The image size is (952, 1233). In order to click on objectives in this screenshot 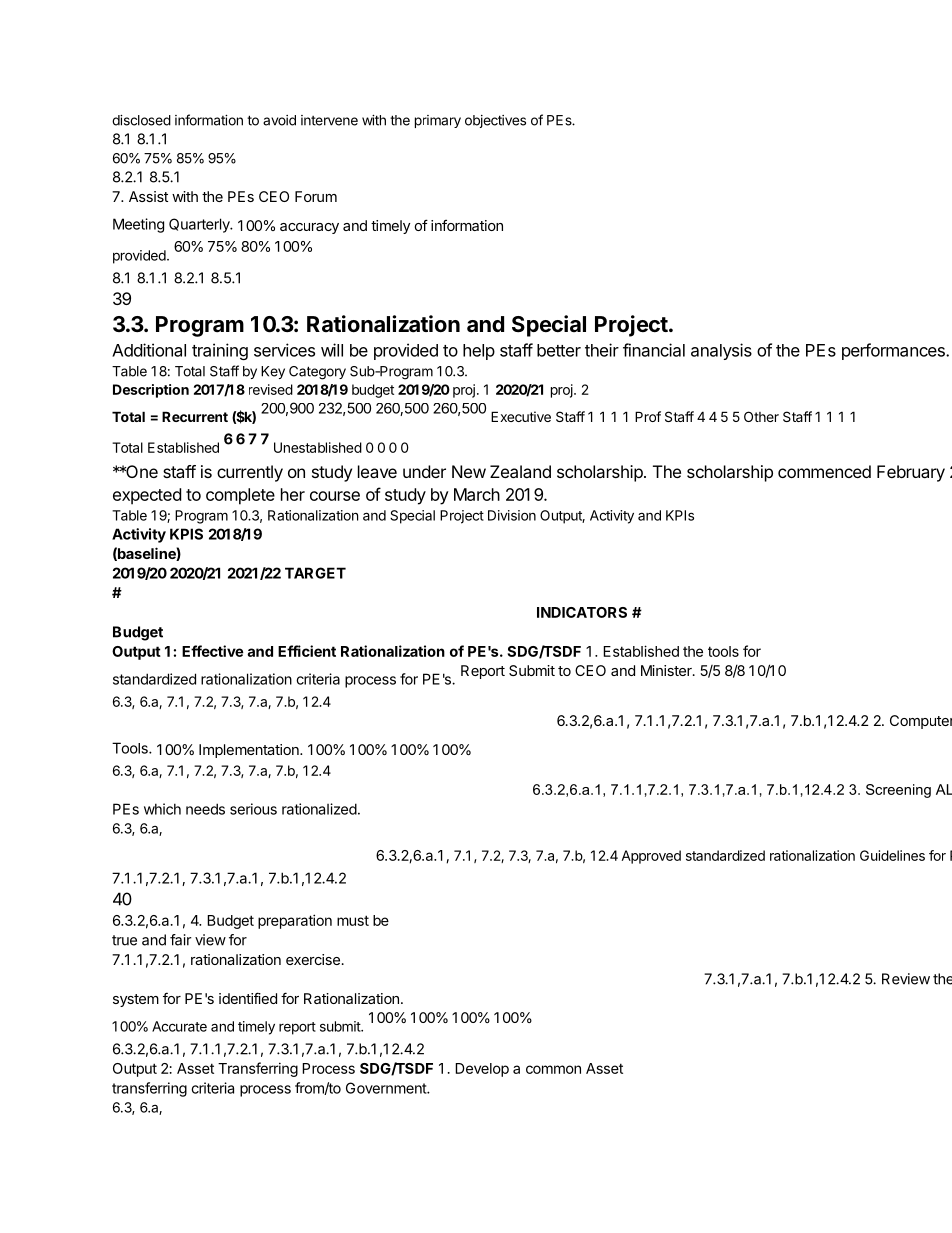, I will do `click(495, 121)`.
